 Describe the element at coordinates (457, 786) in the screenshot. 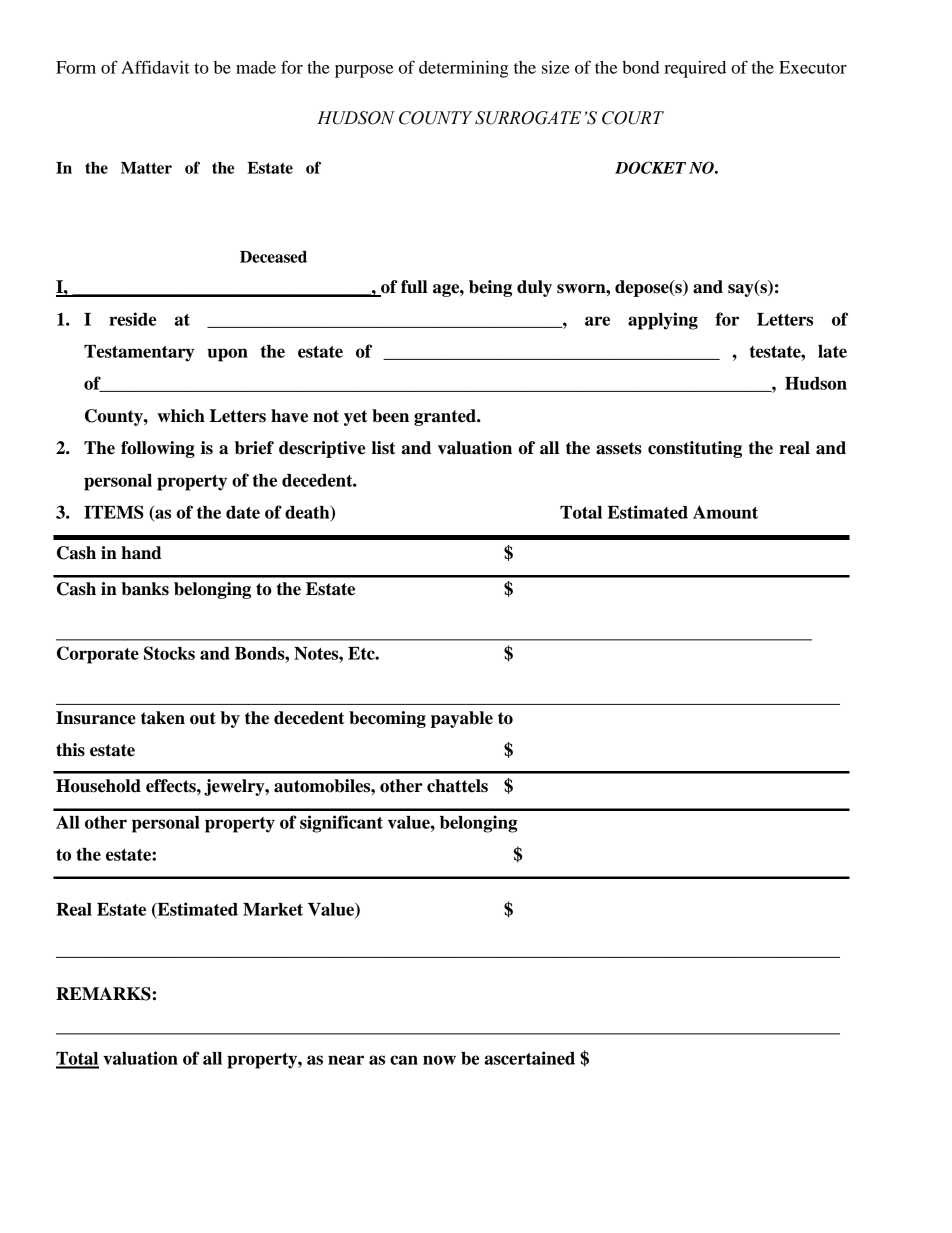

I see `chattels` at that location.
